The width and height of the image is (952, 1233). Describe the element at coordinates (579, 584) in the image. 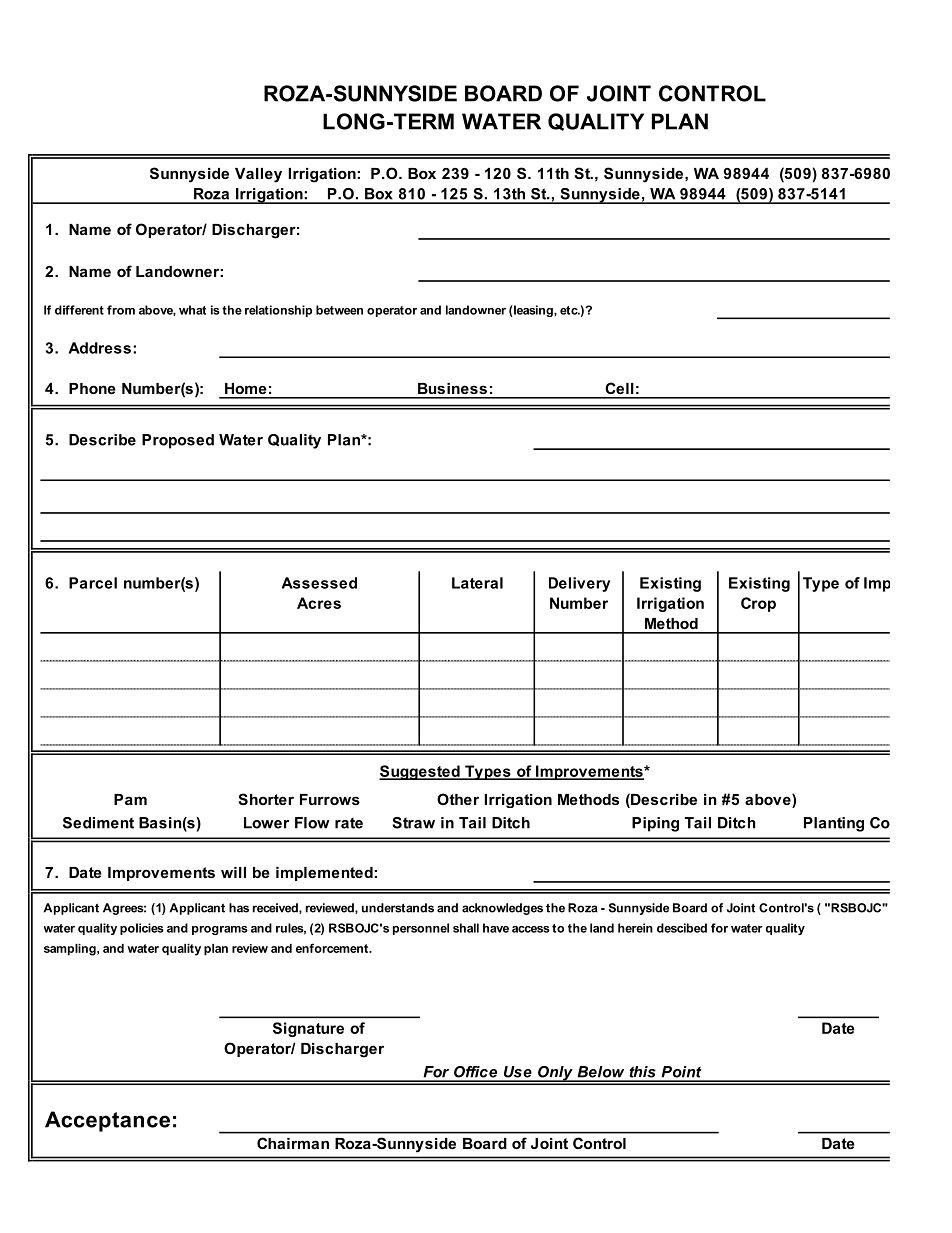

I see `Delivery` at that location.
